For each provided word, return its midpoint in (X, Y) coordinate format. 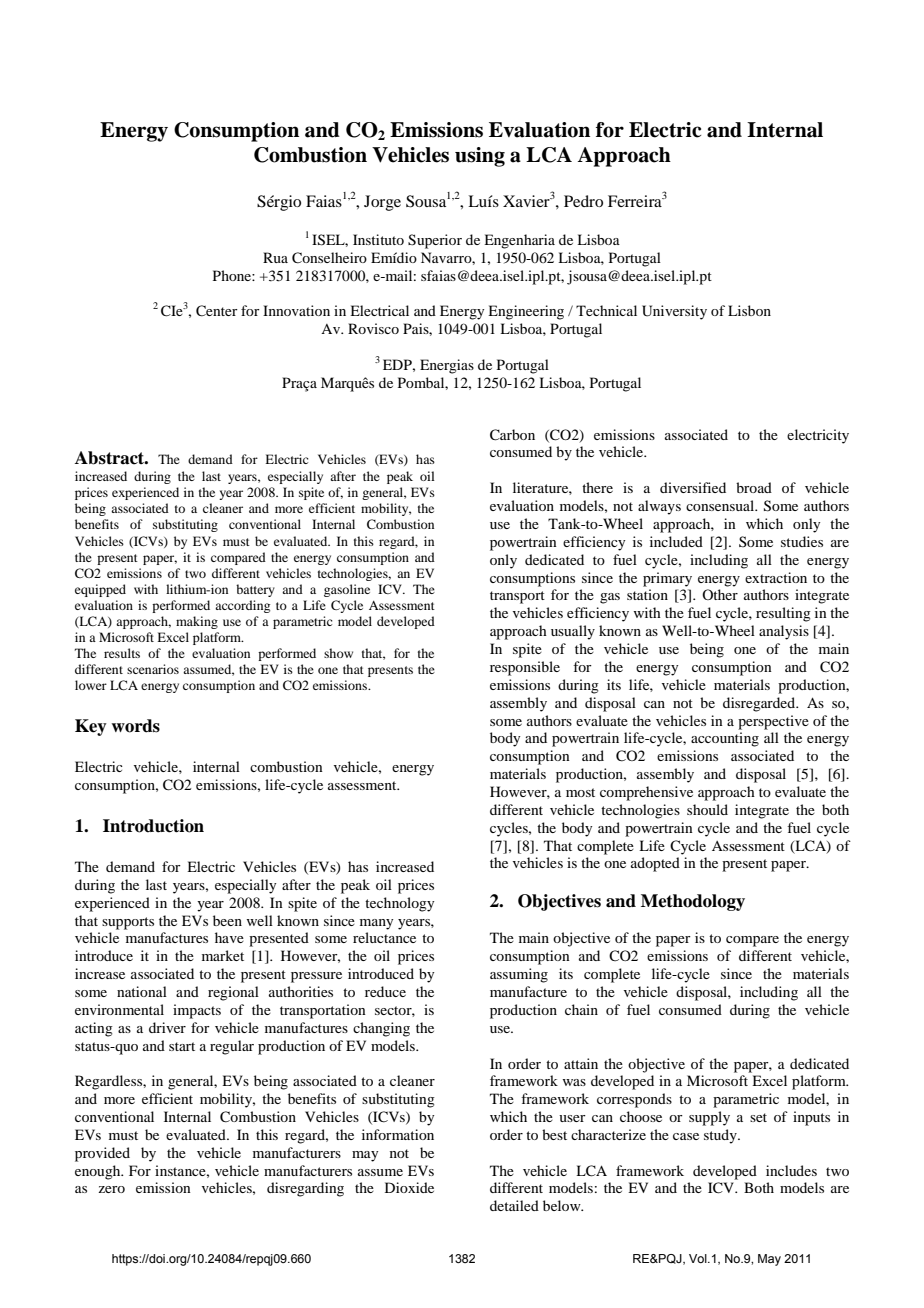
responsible (525, 668)
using (480, 157)
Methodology (693, 902)
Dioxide (409, 1187)
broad (754, 487)
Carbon (512, 435)
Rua (275, 257)
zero (111, 1189)
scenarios (153, 669)
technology (399, 904)
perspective (773, 722)
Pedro (583, 201)
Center (217, 311)
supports (128, 923)
